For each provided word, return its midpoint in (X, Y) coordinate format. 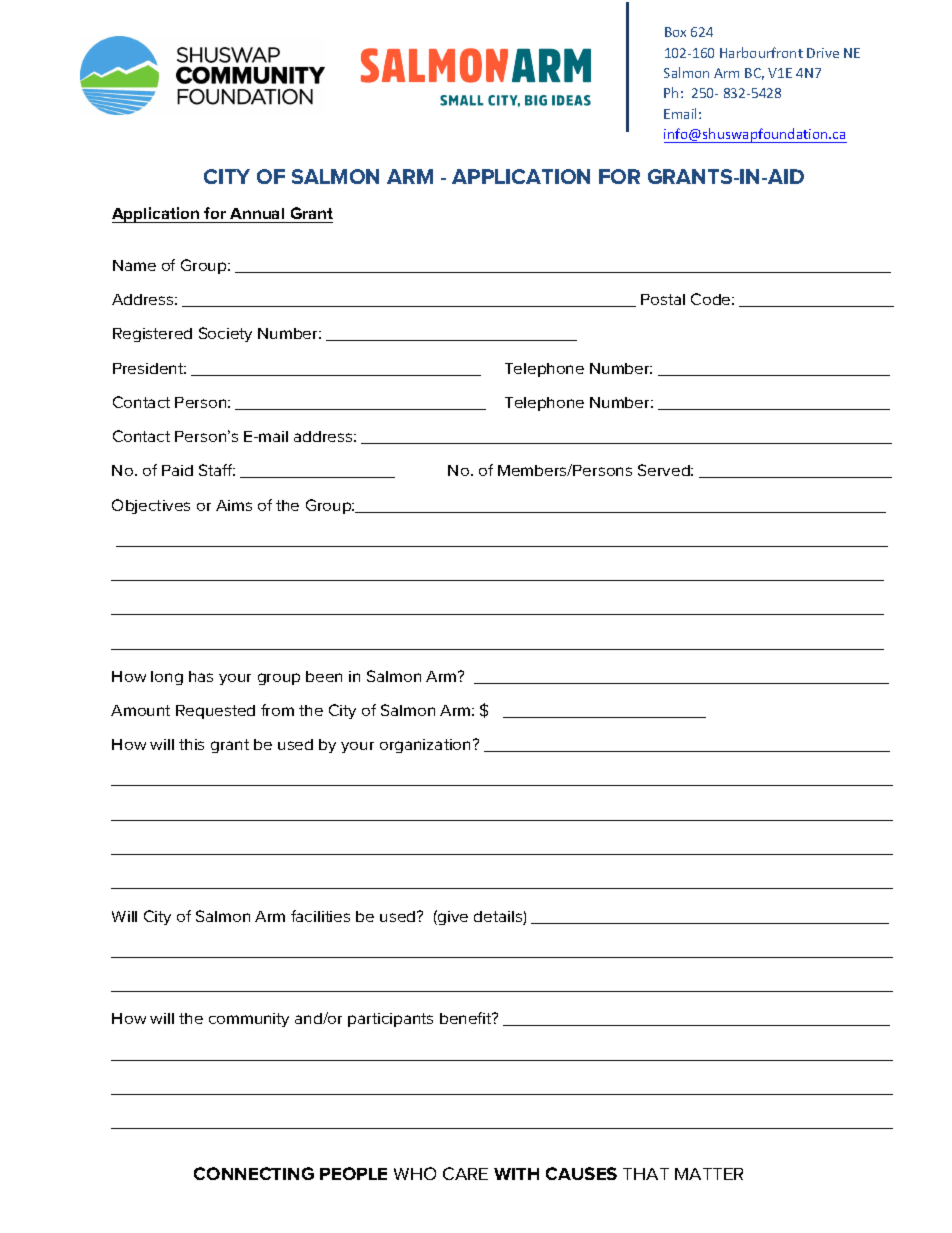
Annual (257, 215)
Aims (234, 505)
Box (675, 32)
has (201, 676)
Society (225, 334)
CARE (465, 1173)
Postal (663, 299)
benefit (467, 1018)
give (452, 917)
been (324, 676)
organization (425, 746)
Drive (823, 53)
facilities (320, 916)
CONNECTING (254, 1173)
